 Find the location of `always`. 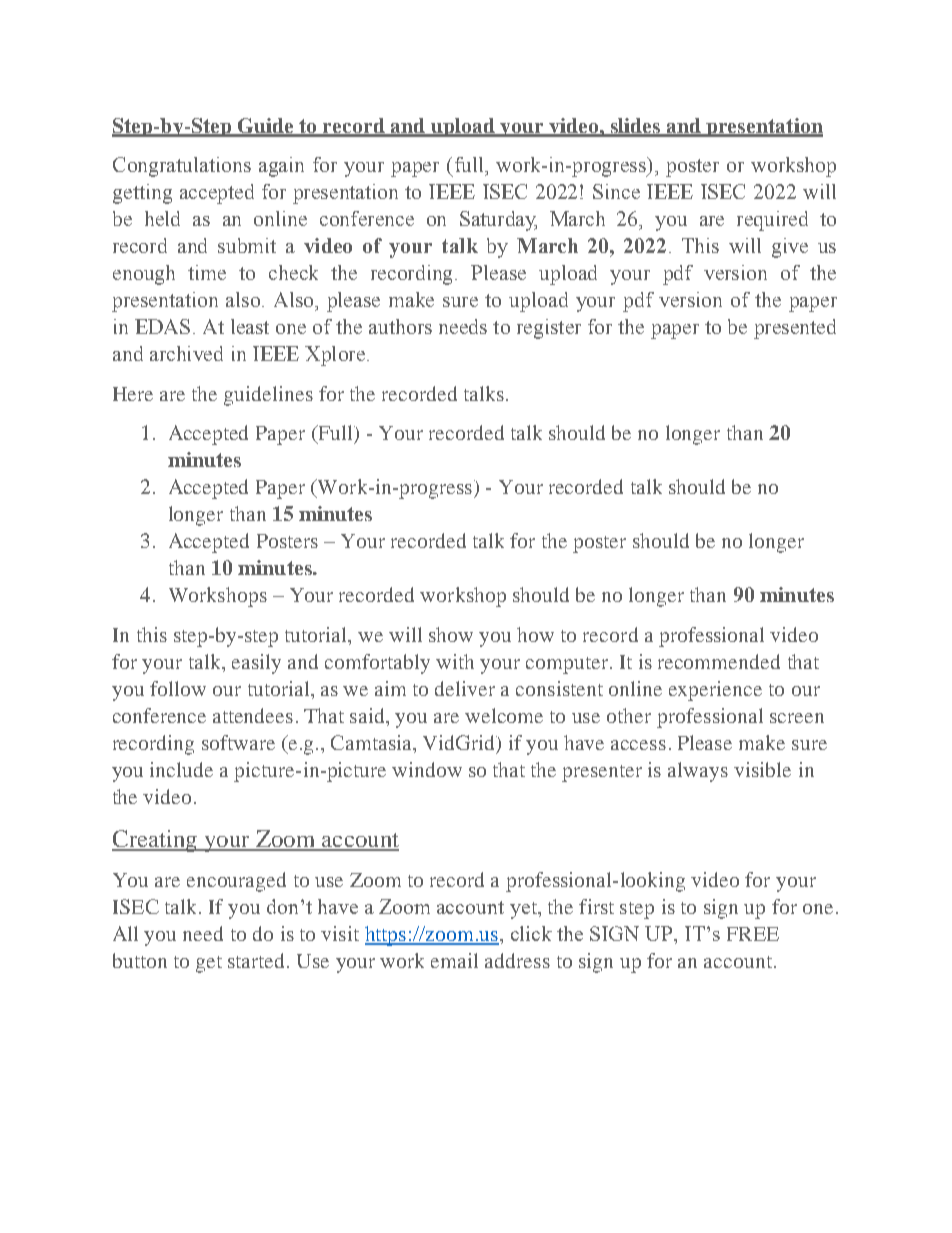

always is located at coordinates (698, 772).
